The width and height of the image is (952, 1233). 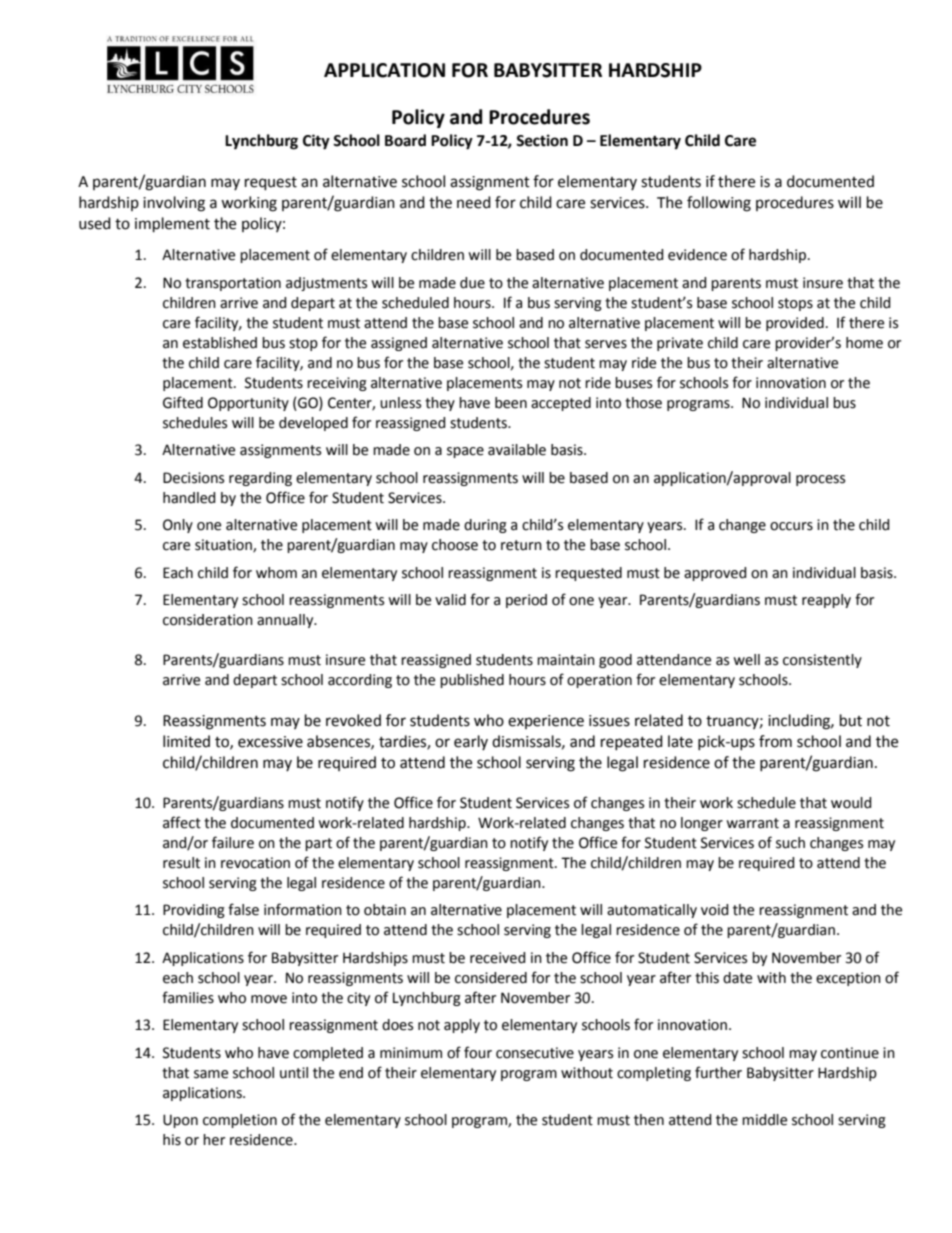 I want to click on consideration, so click(x=208, y=620).
